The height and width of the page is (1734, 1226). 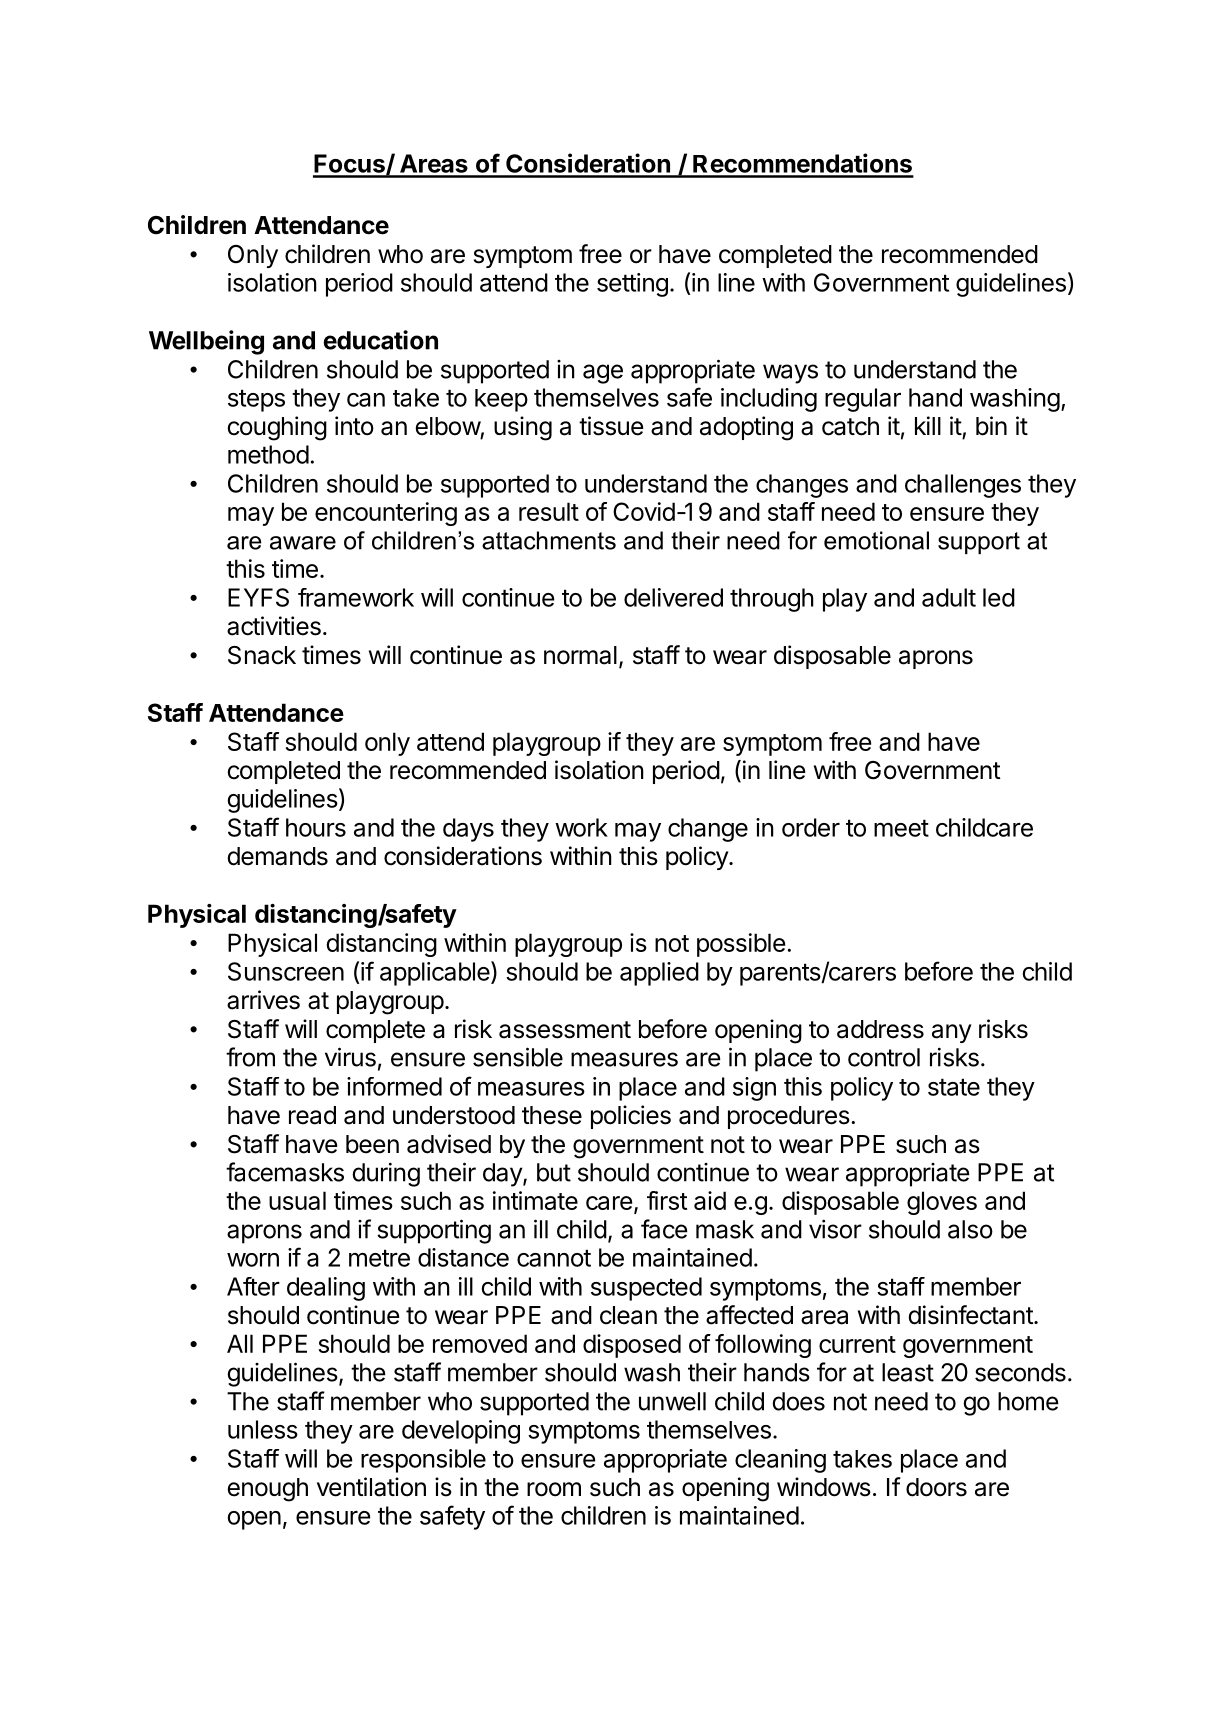 I want to click on but, so click(x=554, y=1172).
